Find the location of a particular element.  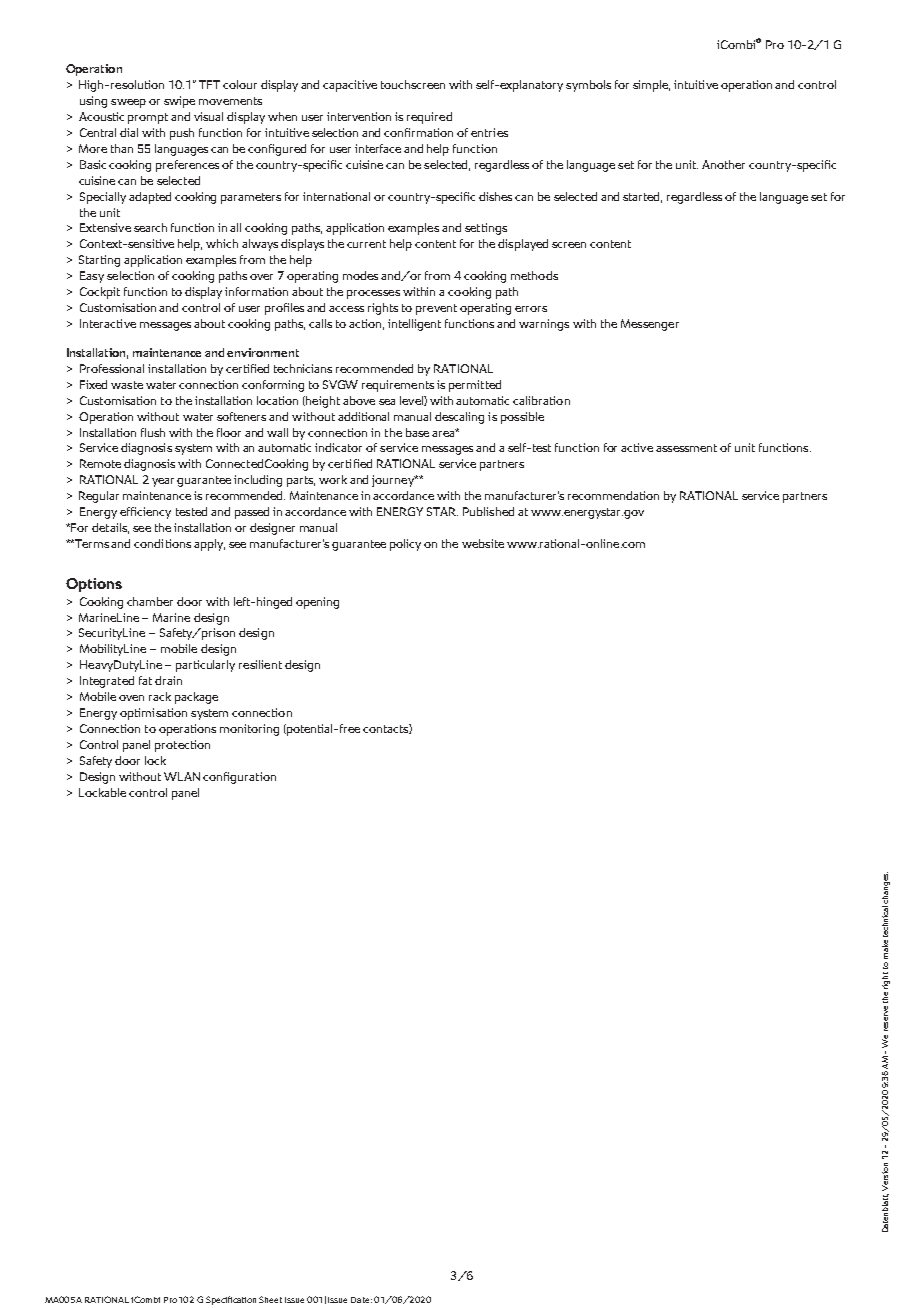

flush is located at coordinates (153, 432).
